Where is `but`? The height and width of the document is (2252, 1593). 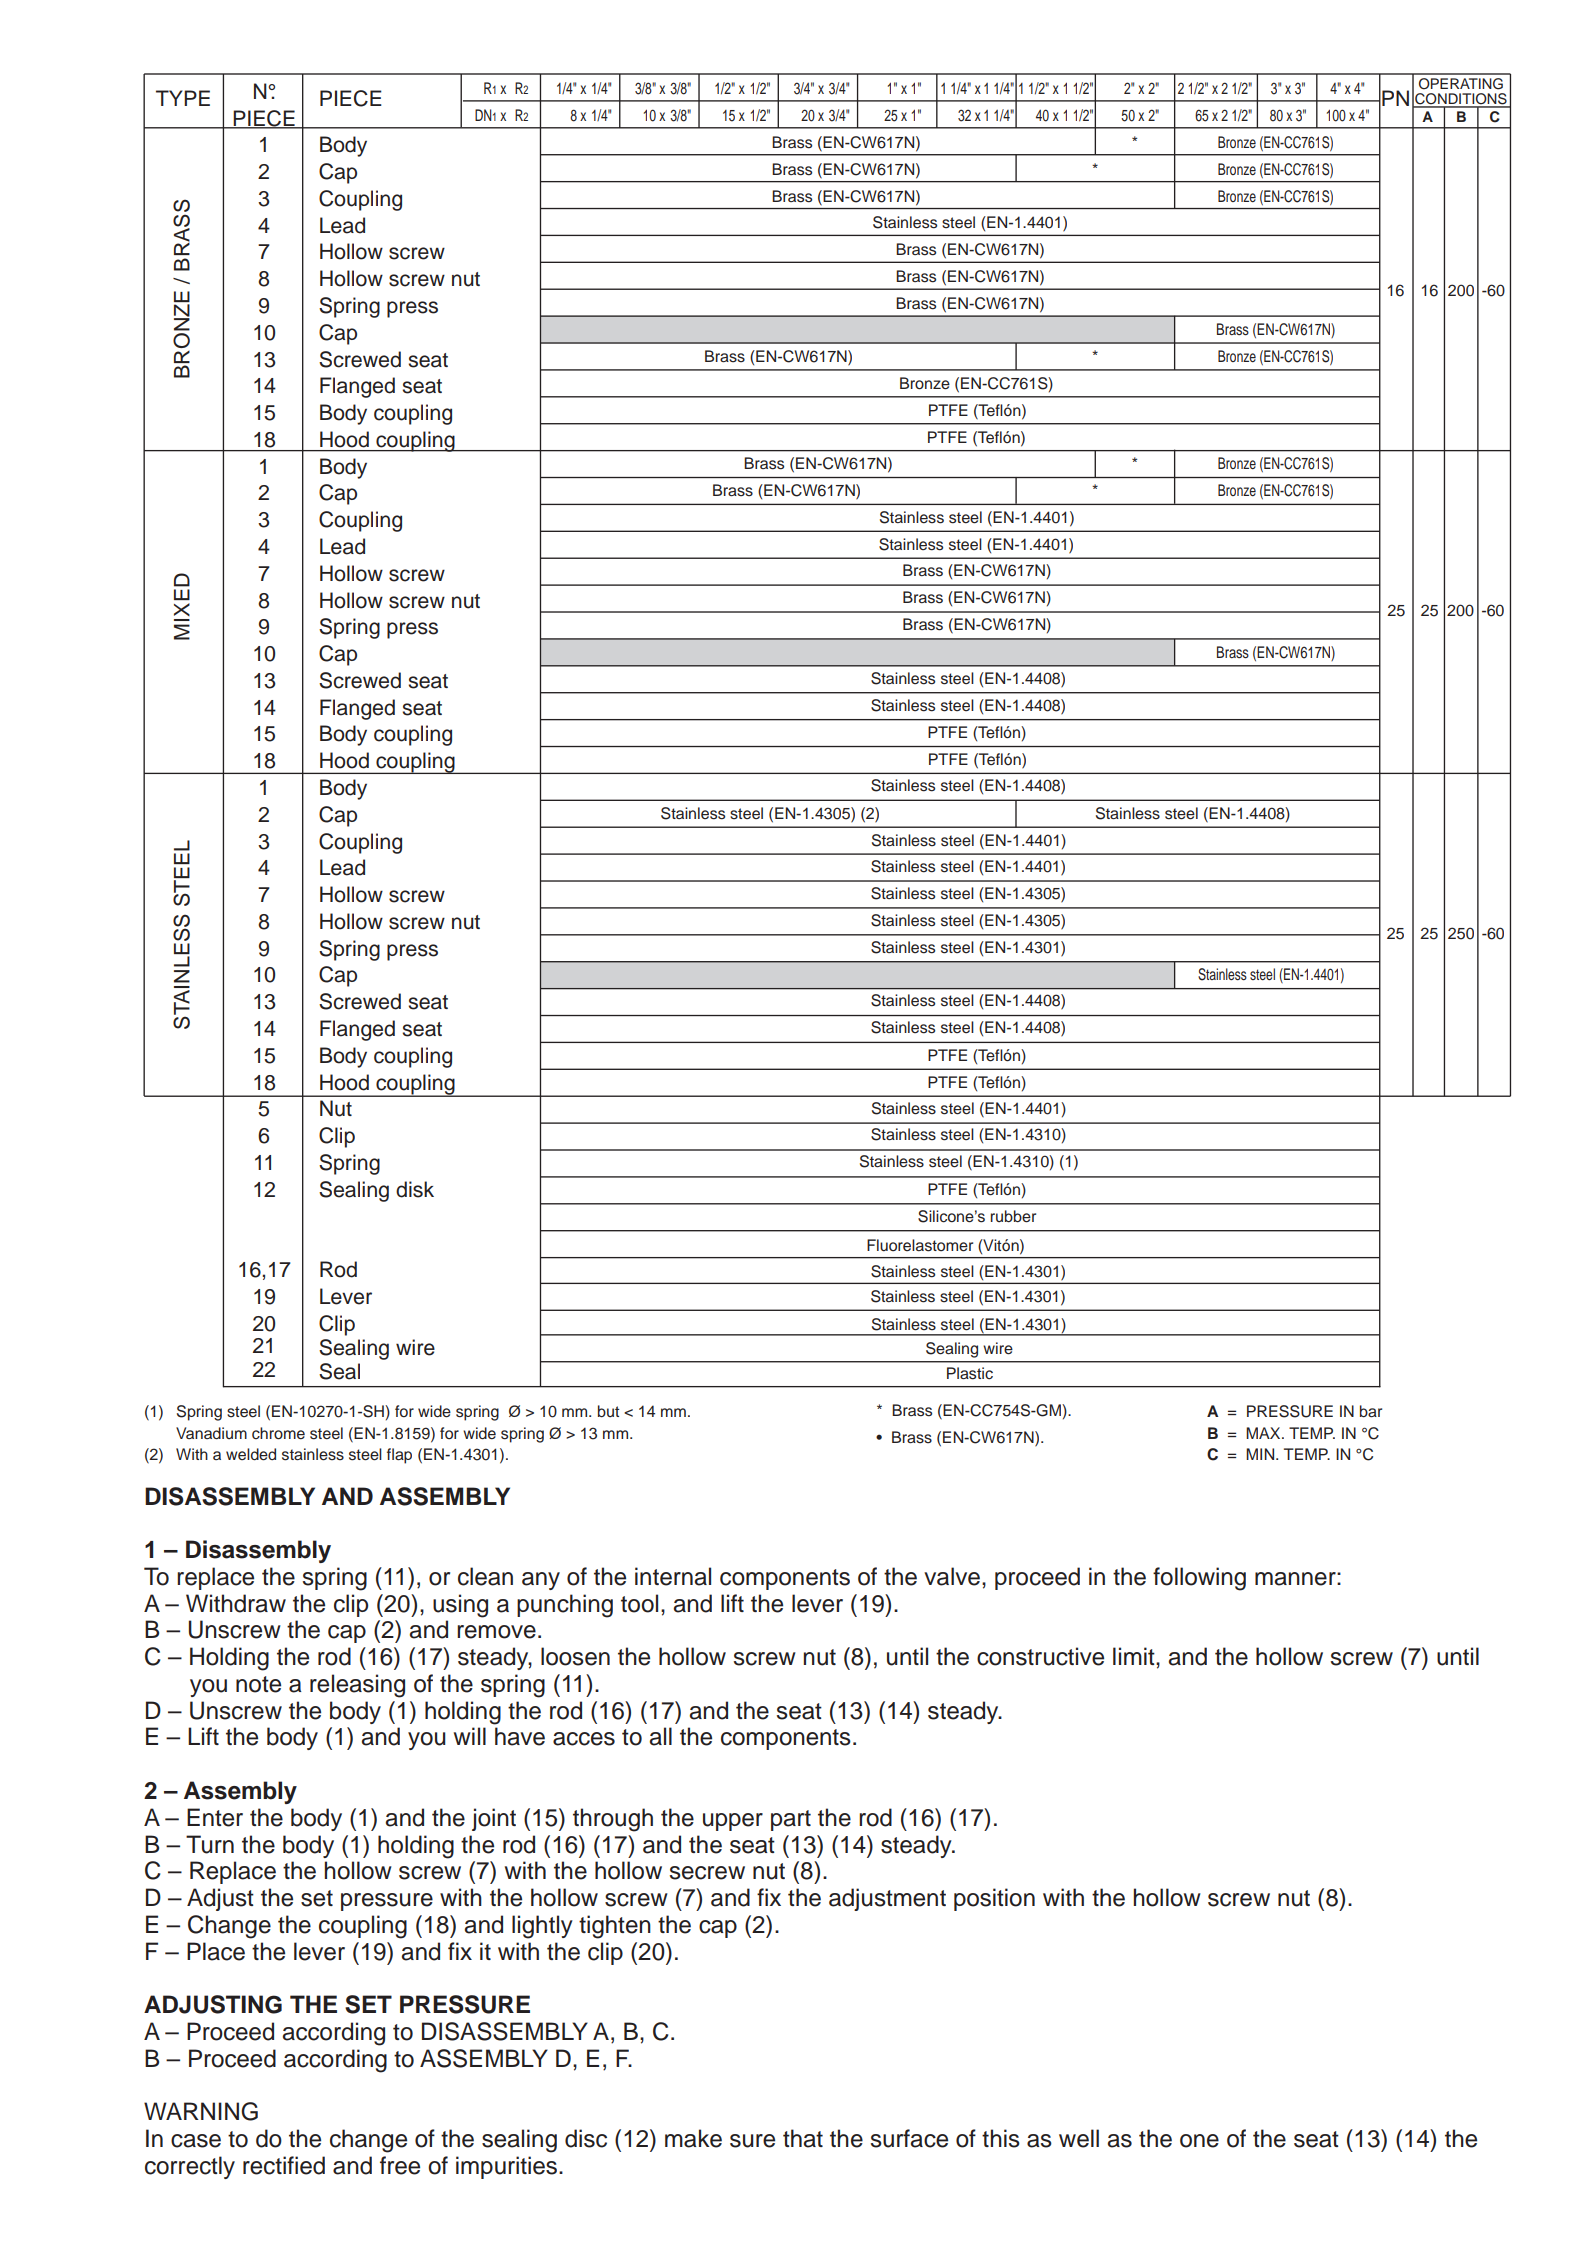
but is located at coordinates (608, 1411).
